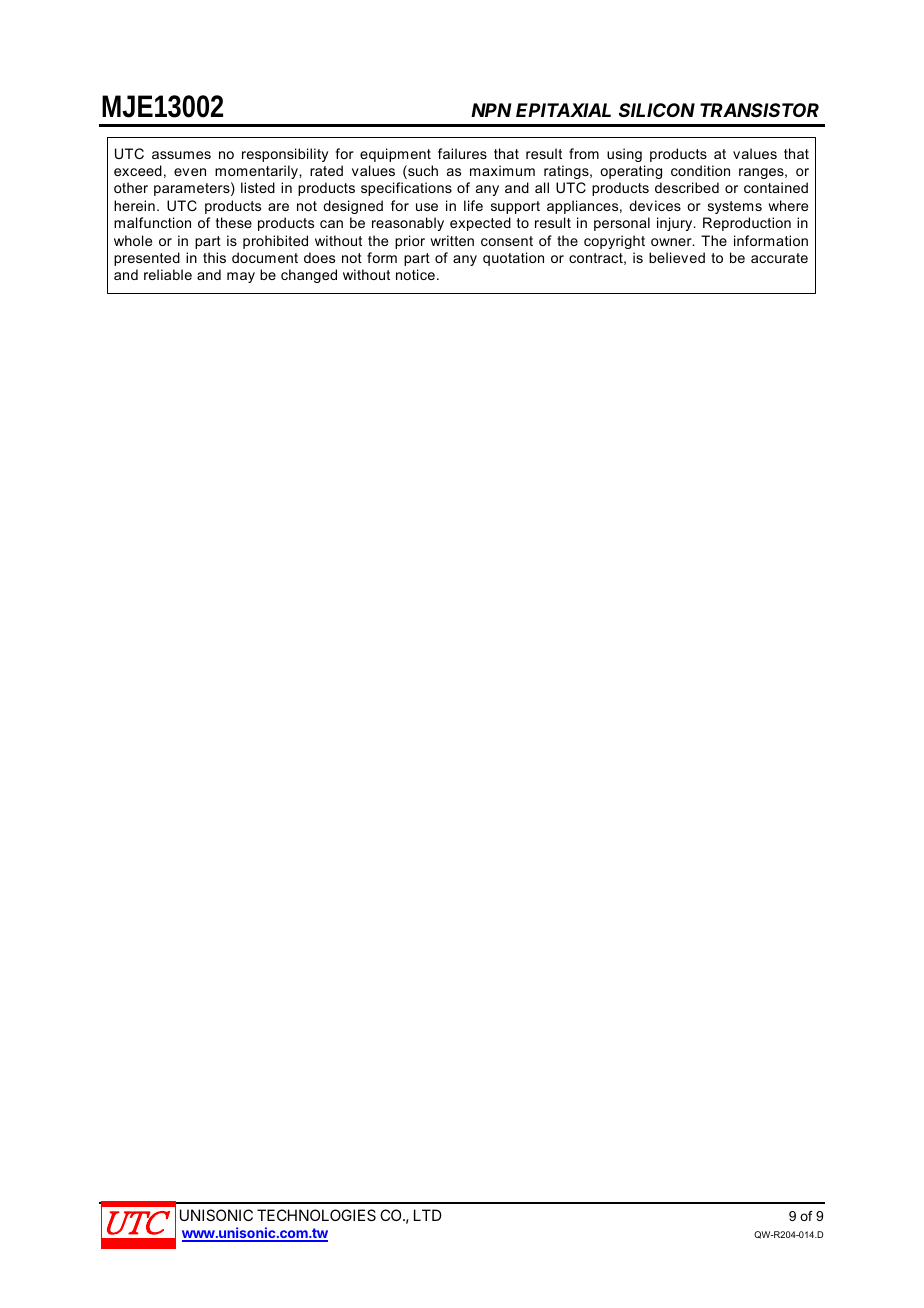  I want to click on believed, so click(677, 257).
